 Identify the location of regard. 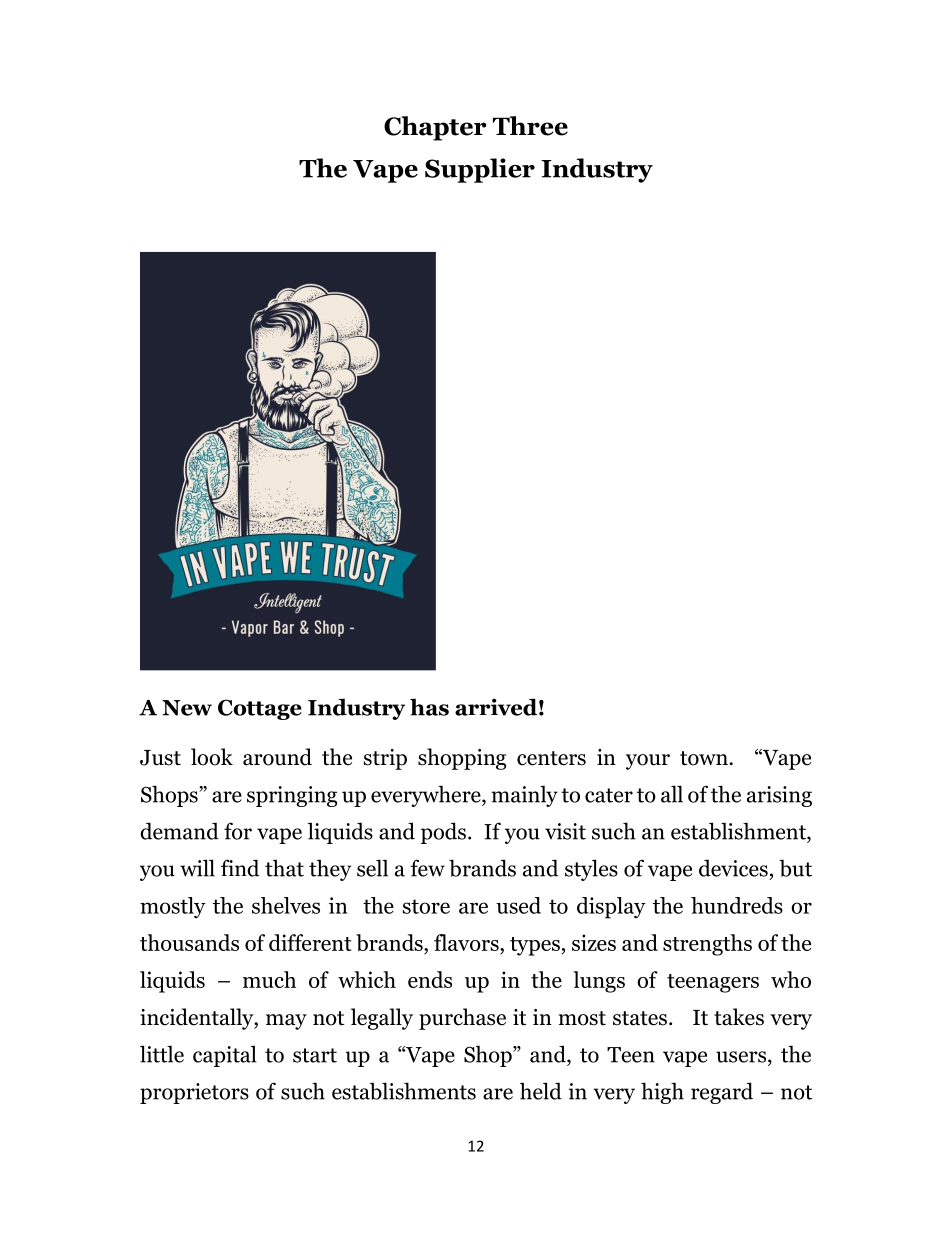
(722, 1093).
